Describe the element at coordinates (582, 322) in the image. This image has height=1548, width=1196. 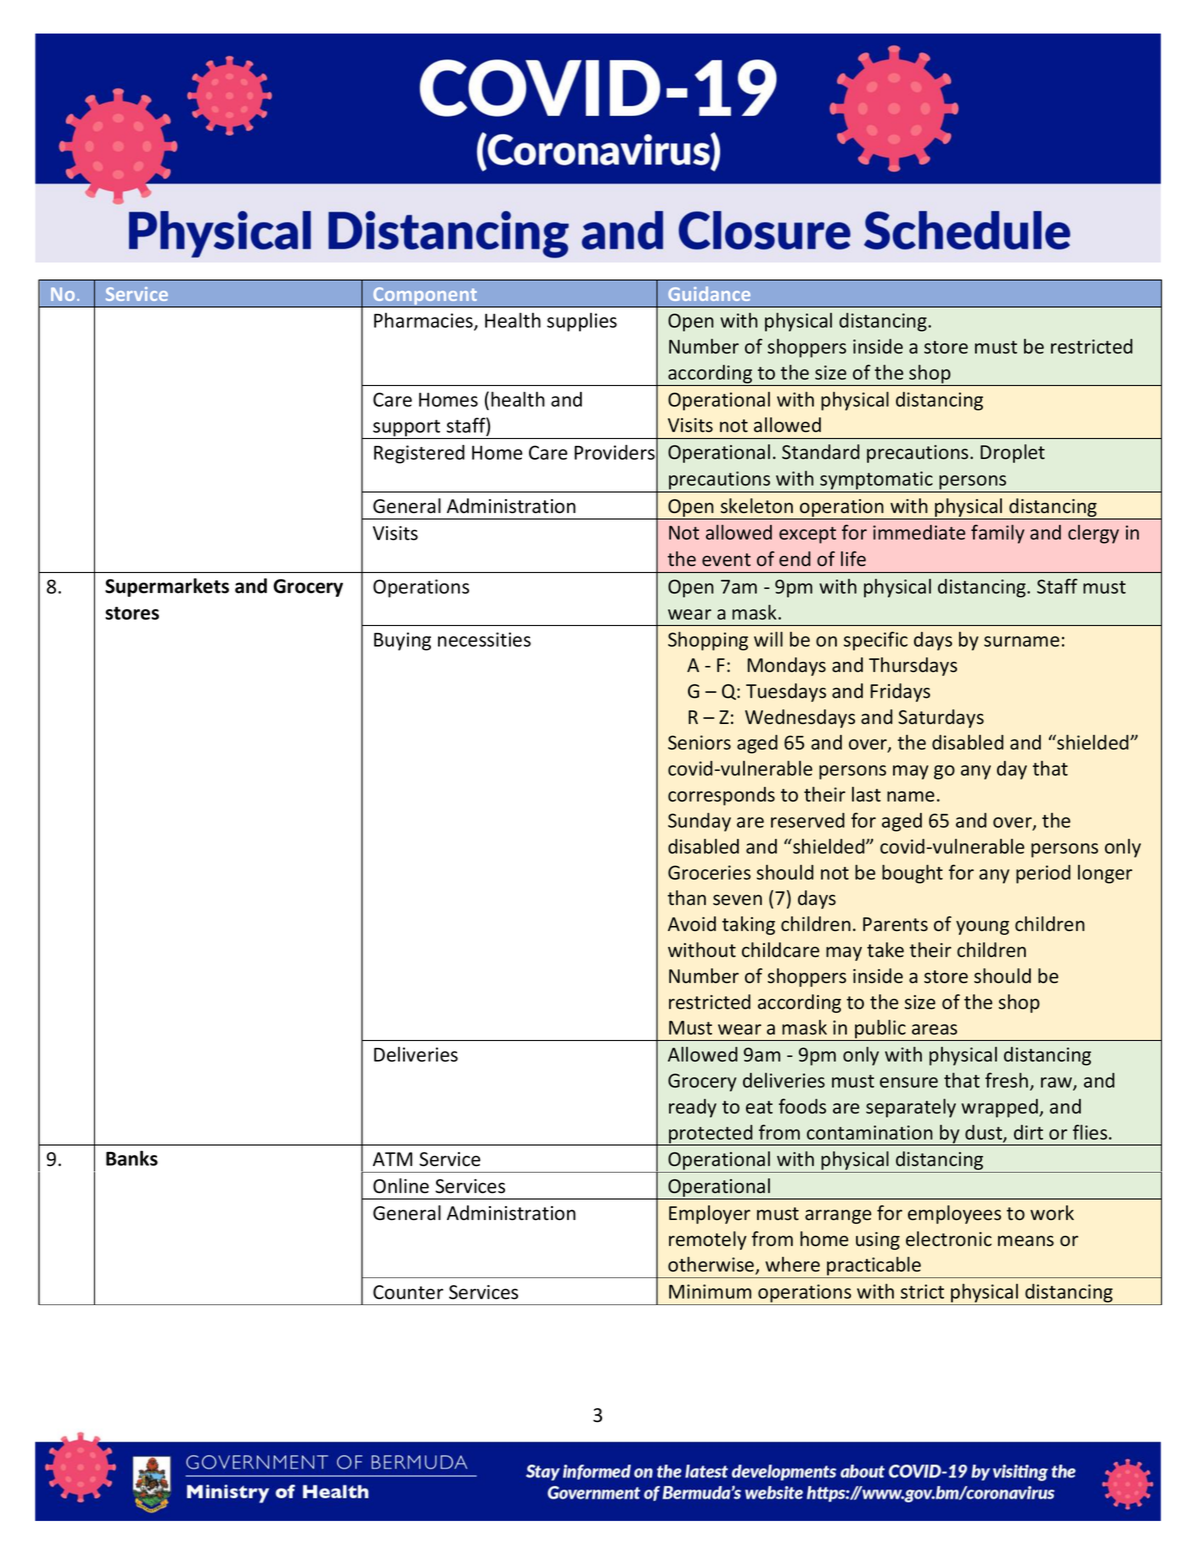
I see `supplies` at that location.
